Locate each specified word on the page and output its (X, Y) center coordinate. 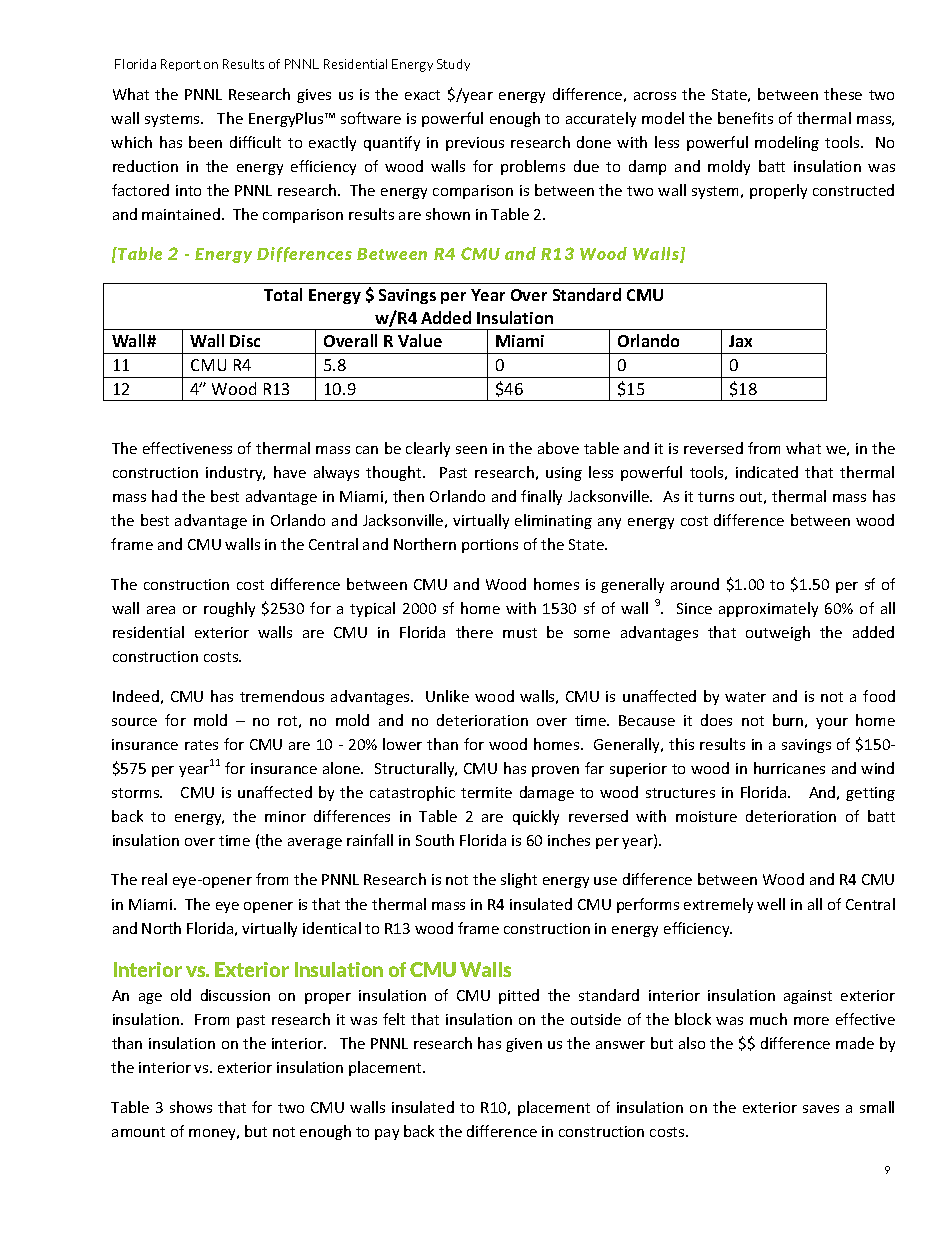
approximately (768, 609)
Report (181, 65)
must (520, 633)
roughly (229, 609)
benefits (745, 118)
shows (191, 1107)
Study (453, 65)
